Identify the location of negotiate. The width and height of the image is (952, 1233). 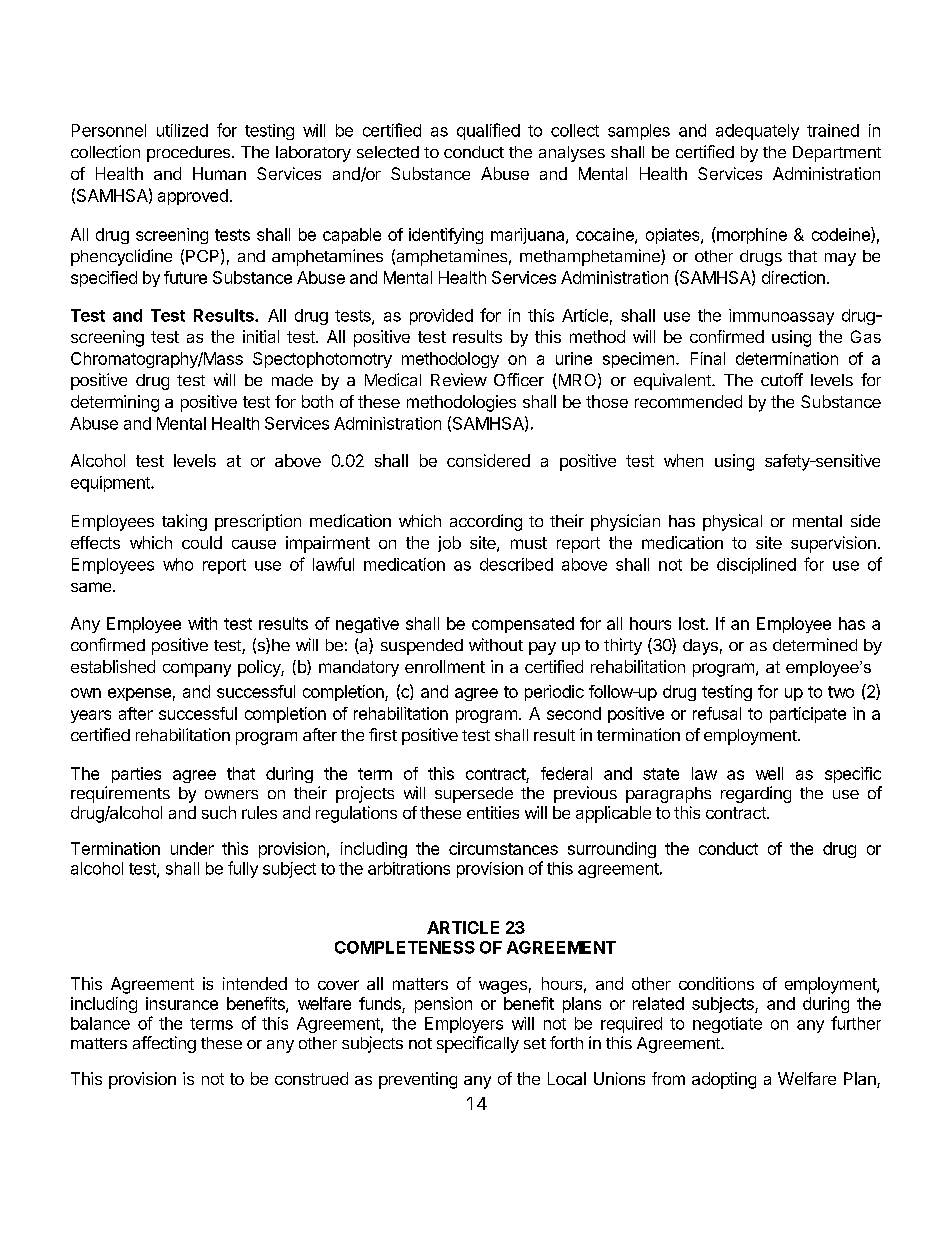
(727, 1025).
